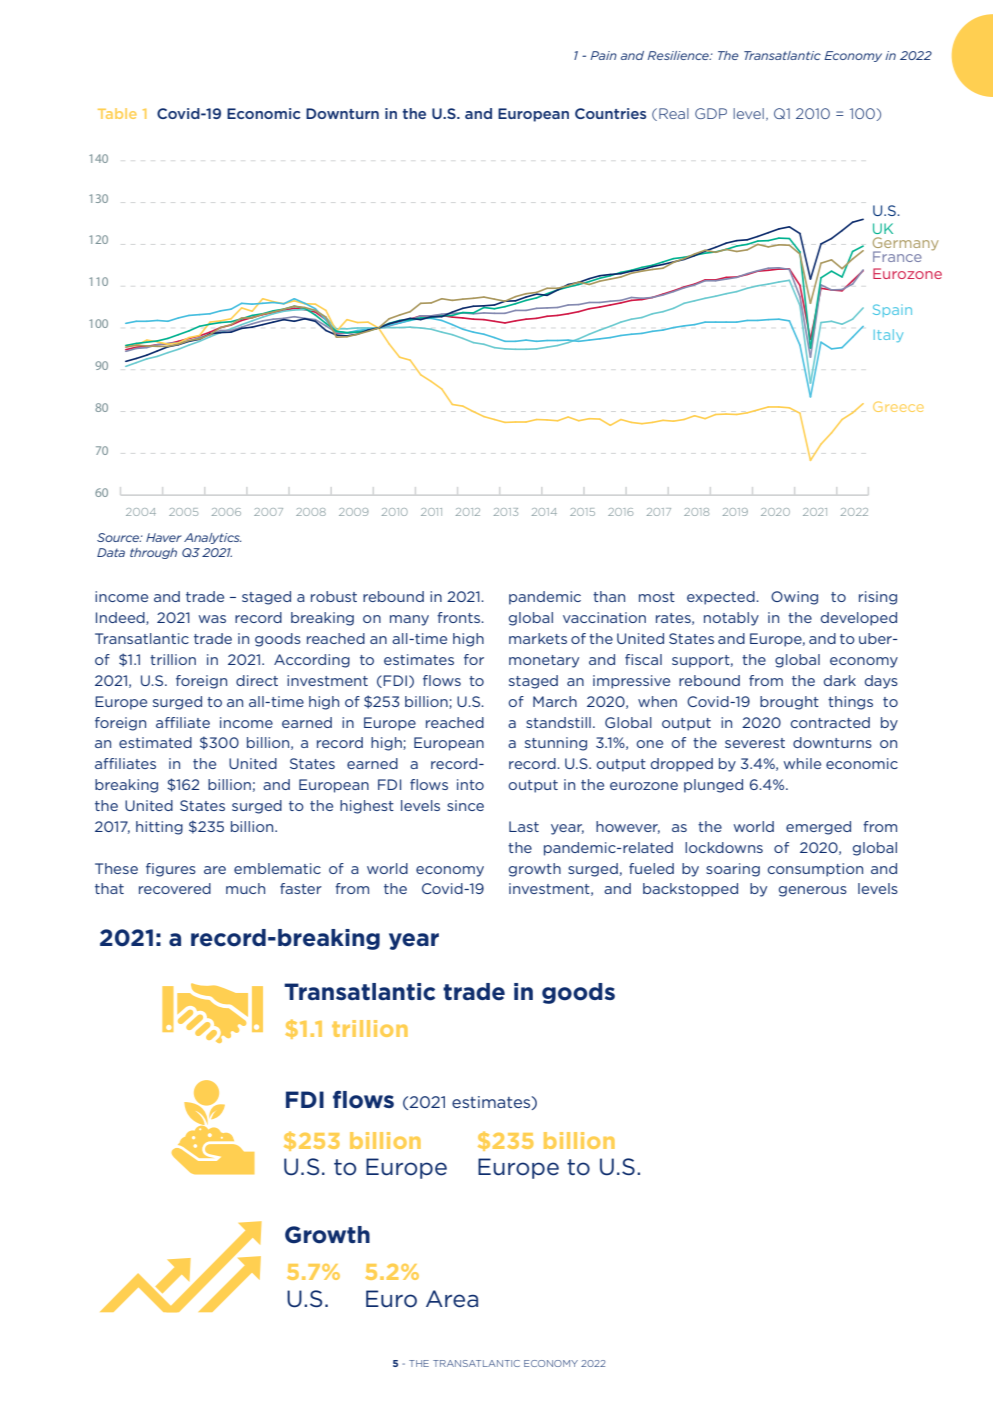  I want to click on March, so click(555, 701).
